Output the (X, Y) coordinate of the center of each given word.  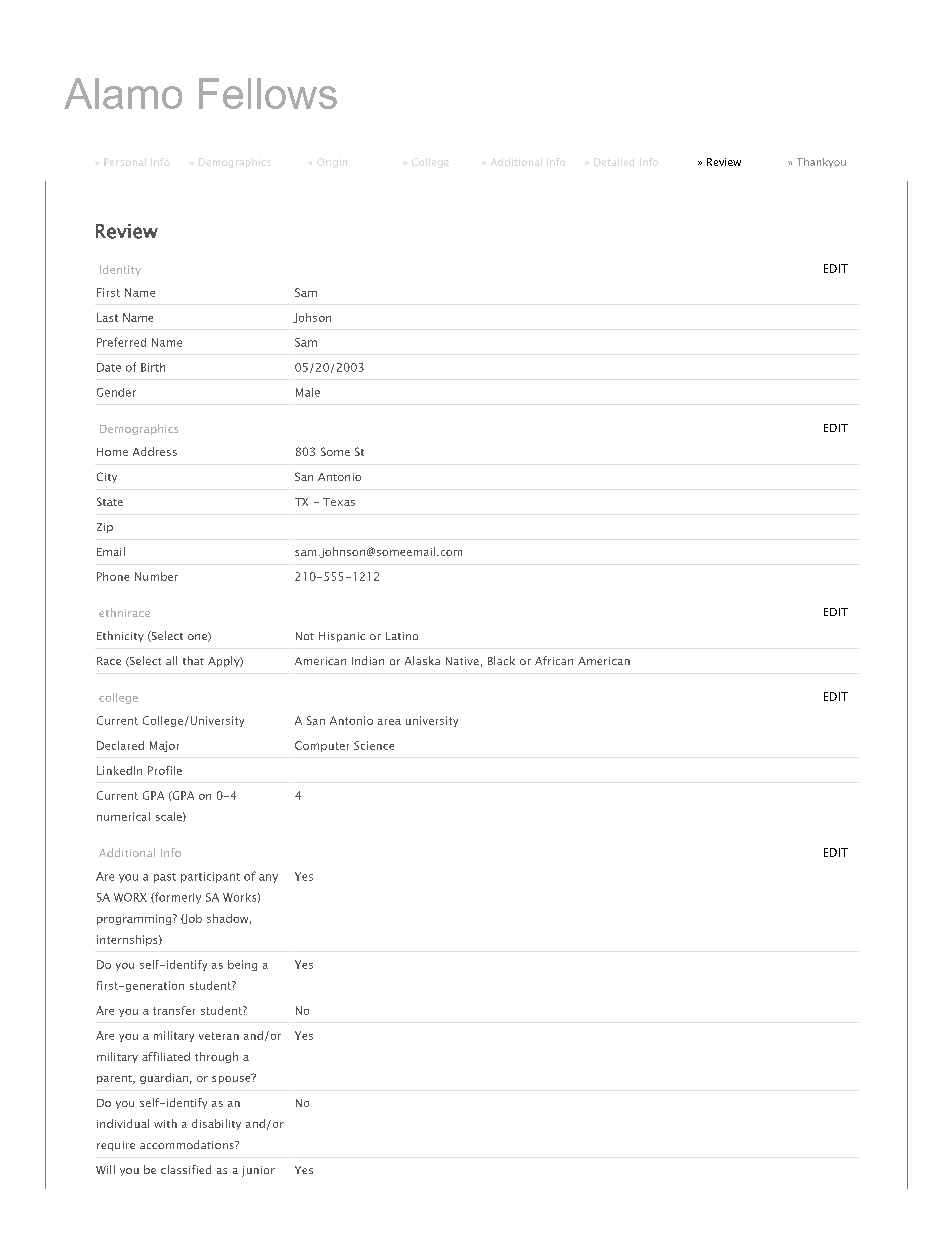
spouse (232, 1079)
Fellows (268, 93)
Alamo (123, 93)
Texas (339, 502)
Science (374, 745)
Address (155, 451)
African (554, 660)
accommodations (188, 1144)
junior (258, 1171)
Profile (165, 770)
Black (501, 660)
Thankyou (821, 163)
